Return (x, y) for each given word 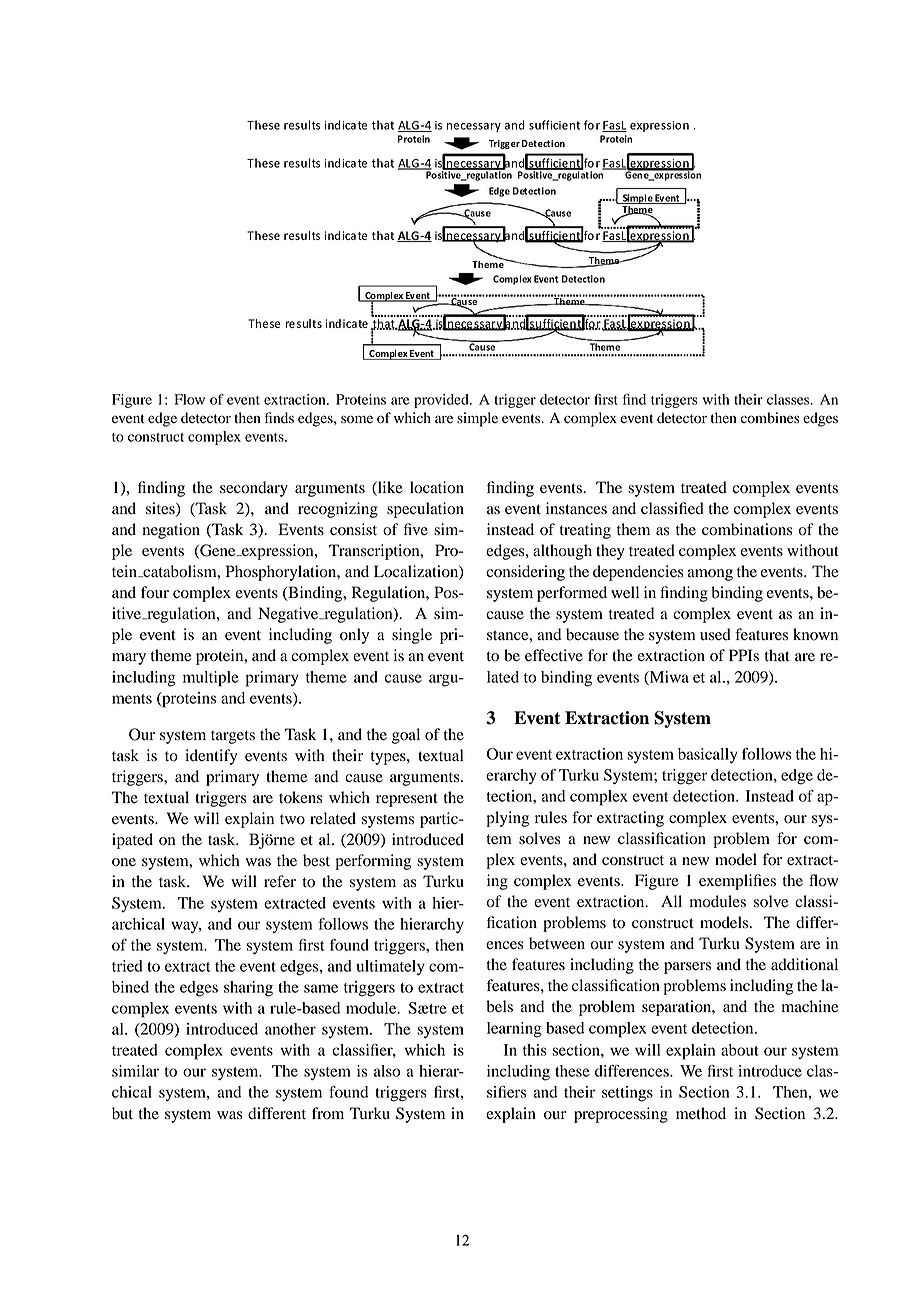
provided (442, 401)
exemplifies (737, 882)
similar (135, 1071)
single (412, 636)
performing (373, 862)
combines (770, 418)
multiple (211, 679)
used (715, 634)
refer (280, 881)
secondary (254, 489)
